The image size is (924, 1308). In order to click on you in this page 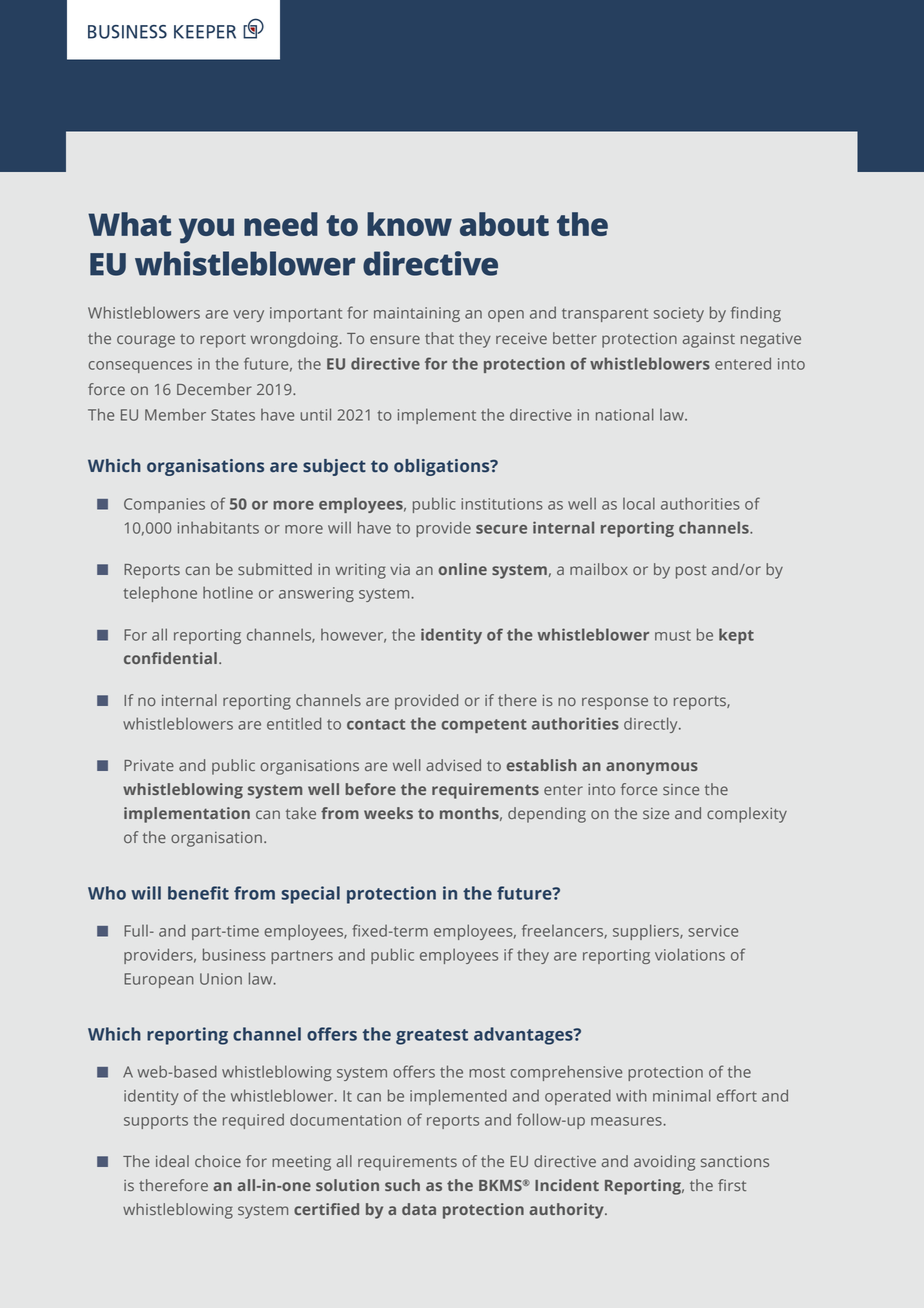, I will do `click(206, 231)`.
